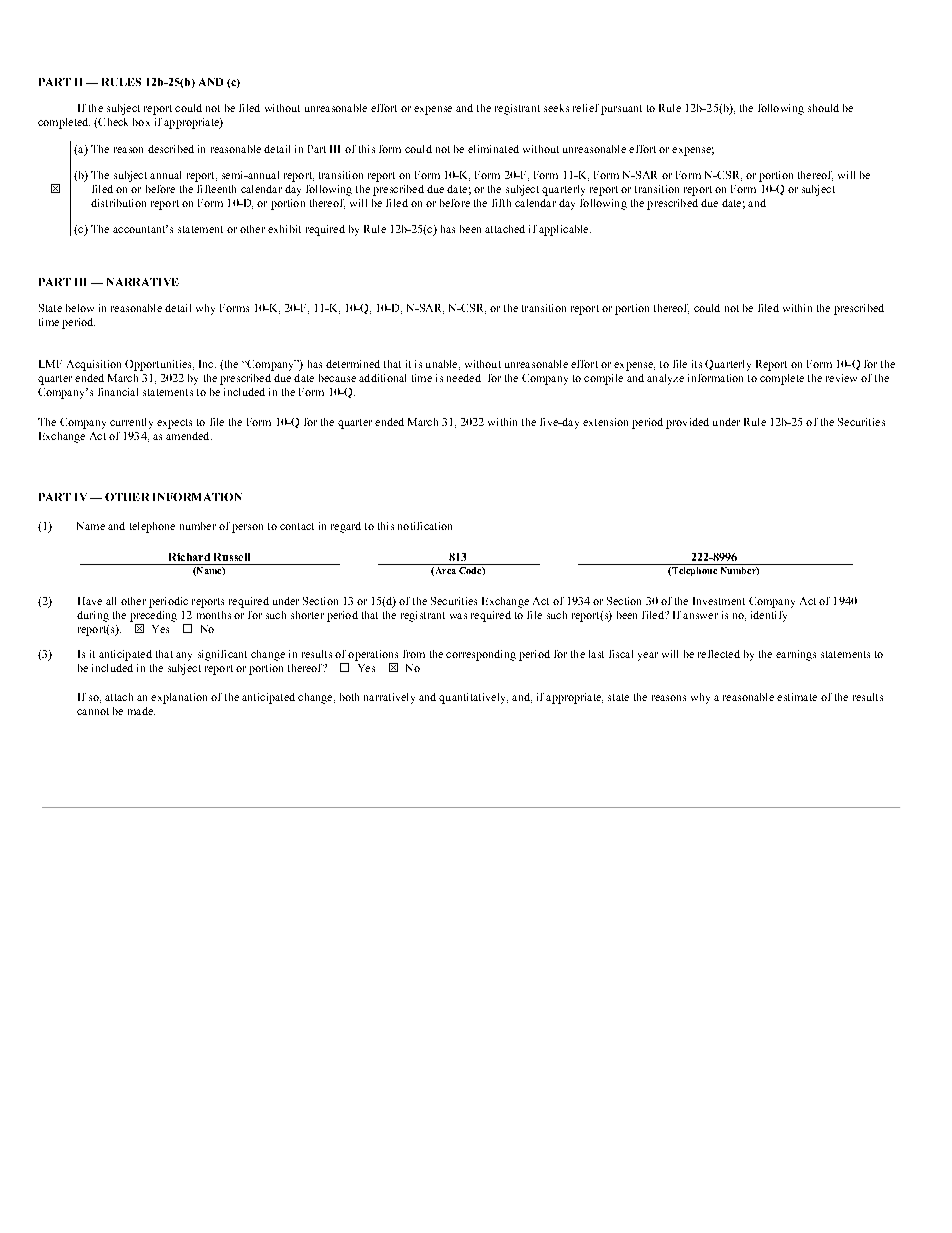 Image resolution: width=952 pixels, height=1233 pixels. Describe the element at coordinates (493, 149) in the image. I see `eliminated` at that location.
